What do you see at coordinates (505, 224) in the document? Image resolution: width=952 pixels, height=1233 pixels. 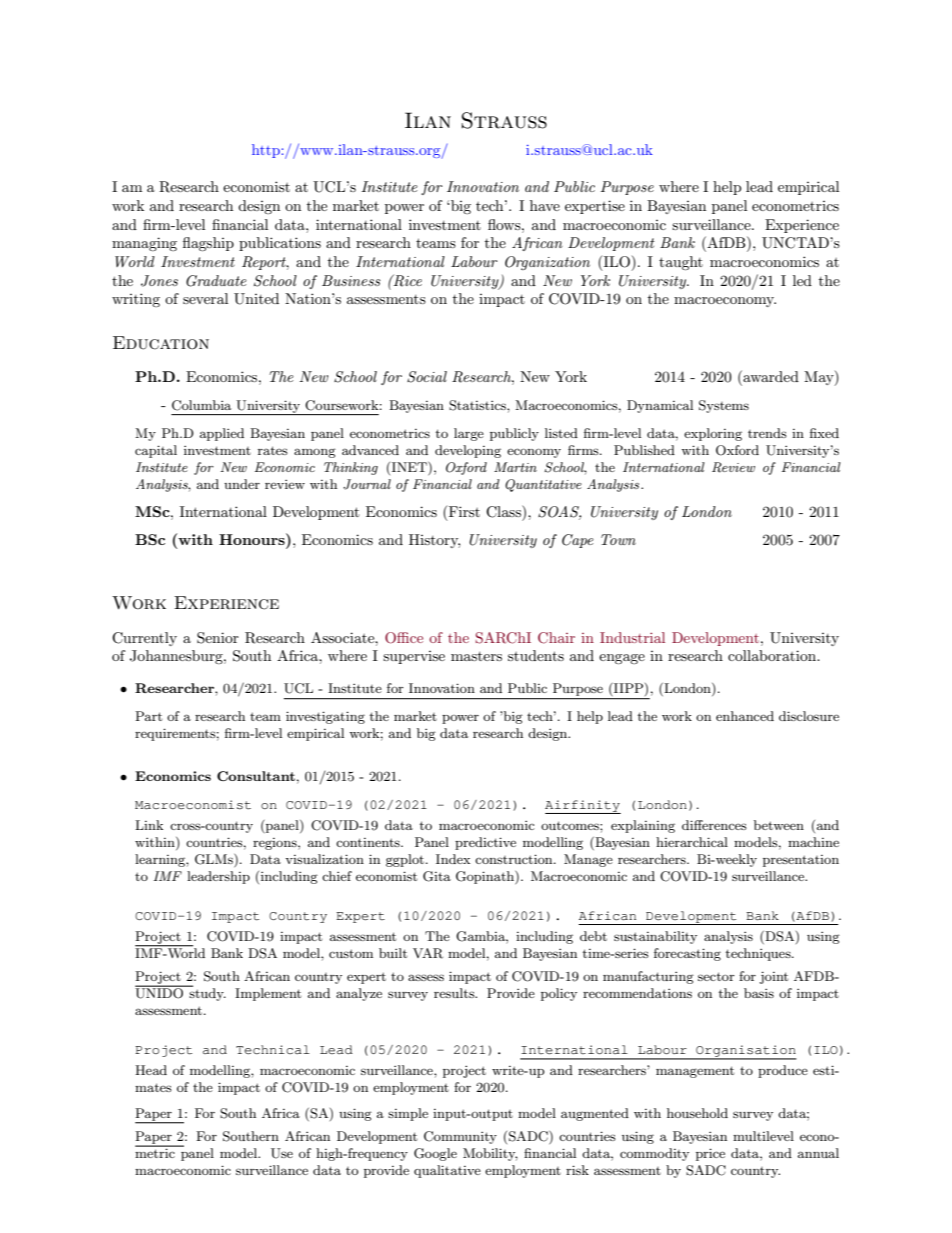 I see `flows` at bounding box center [505, 224].
